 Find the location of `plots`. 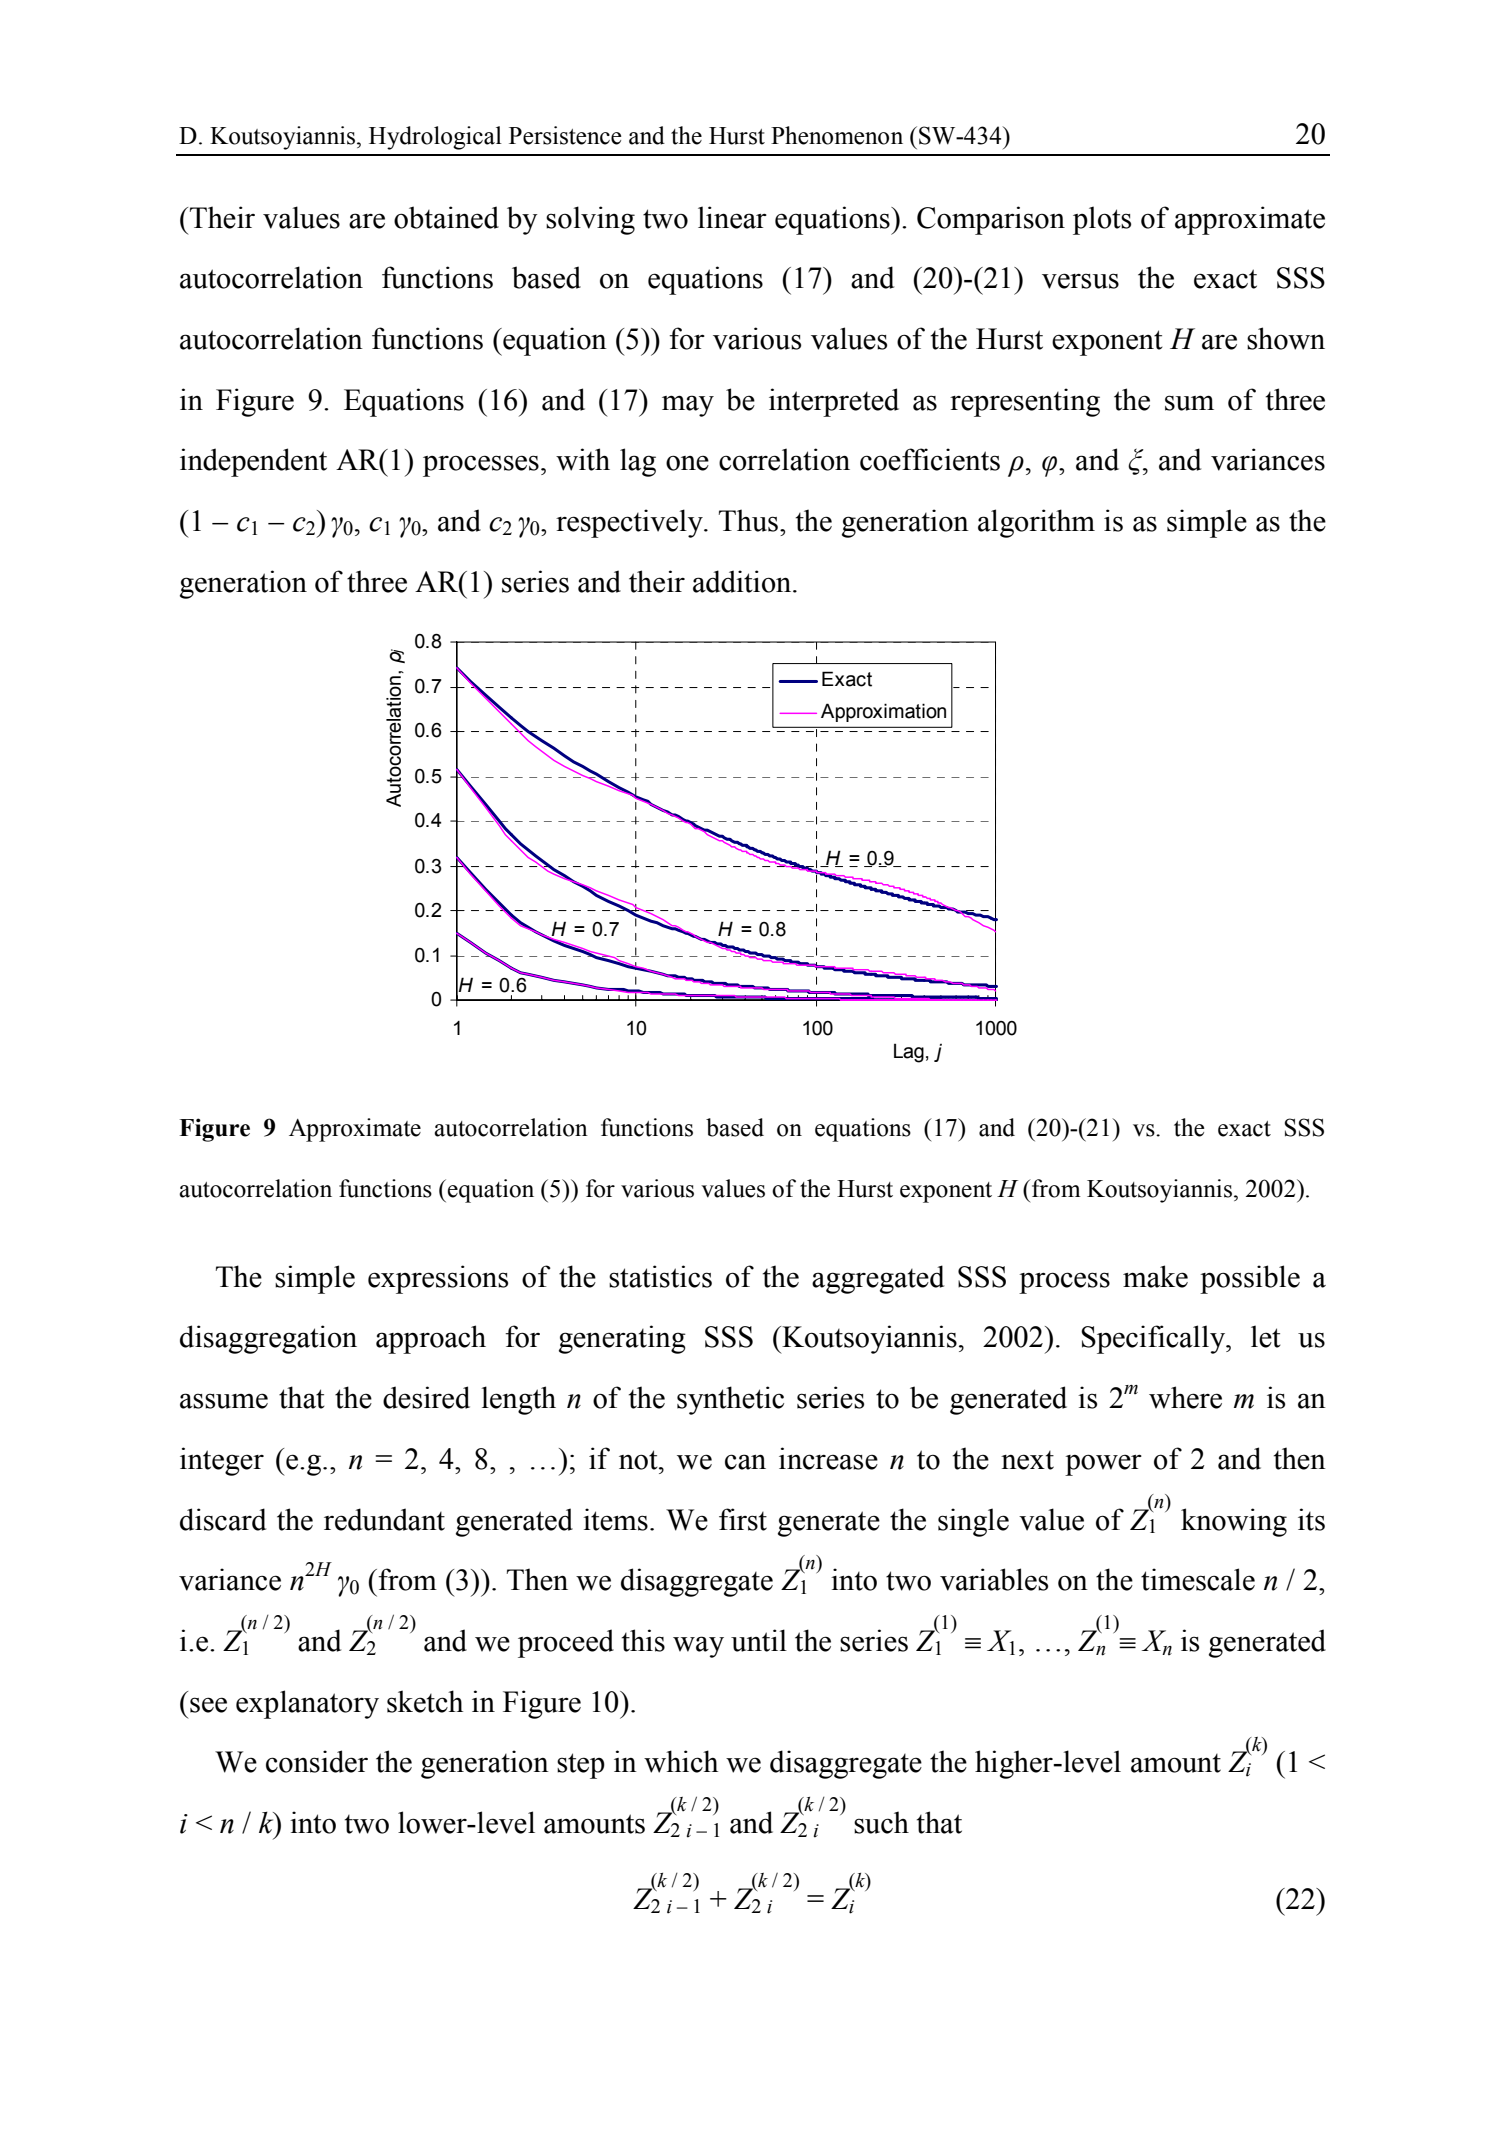

plots is located at coordinates (1102, 220).
